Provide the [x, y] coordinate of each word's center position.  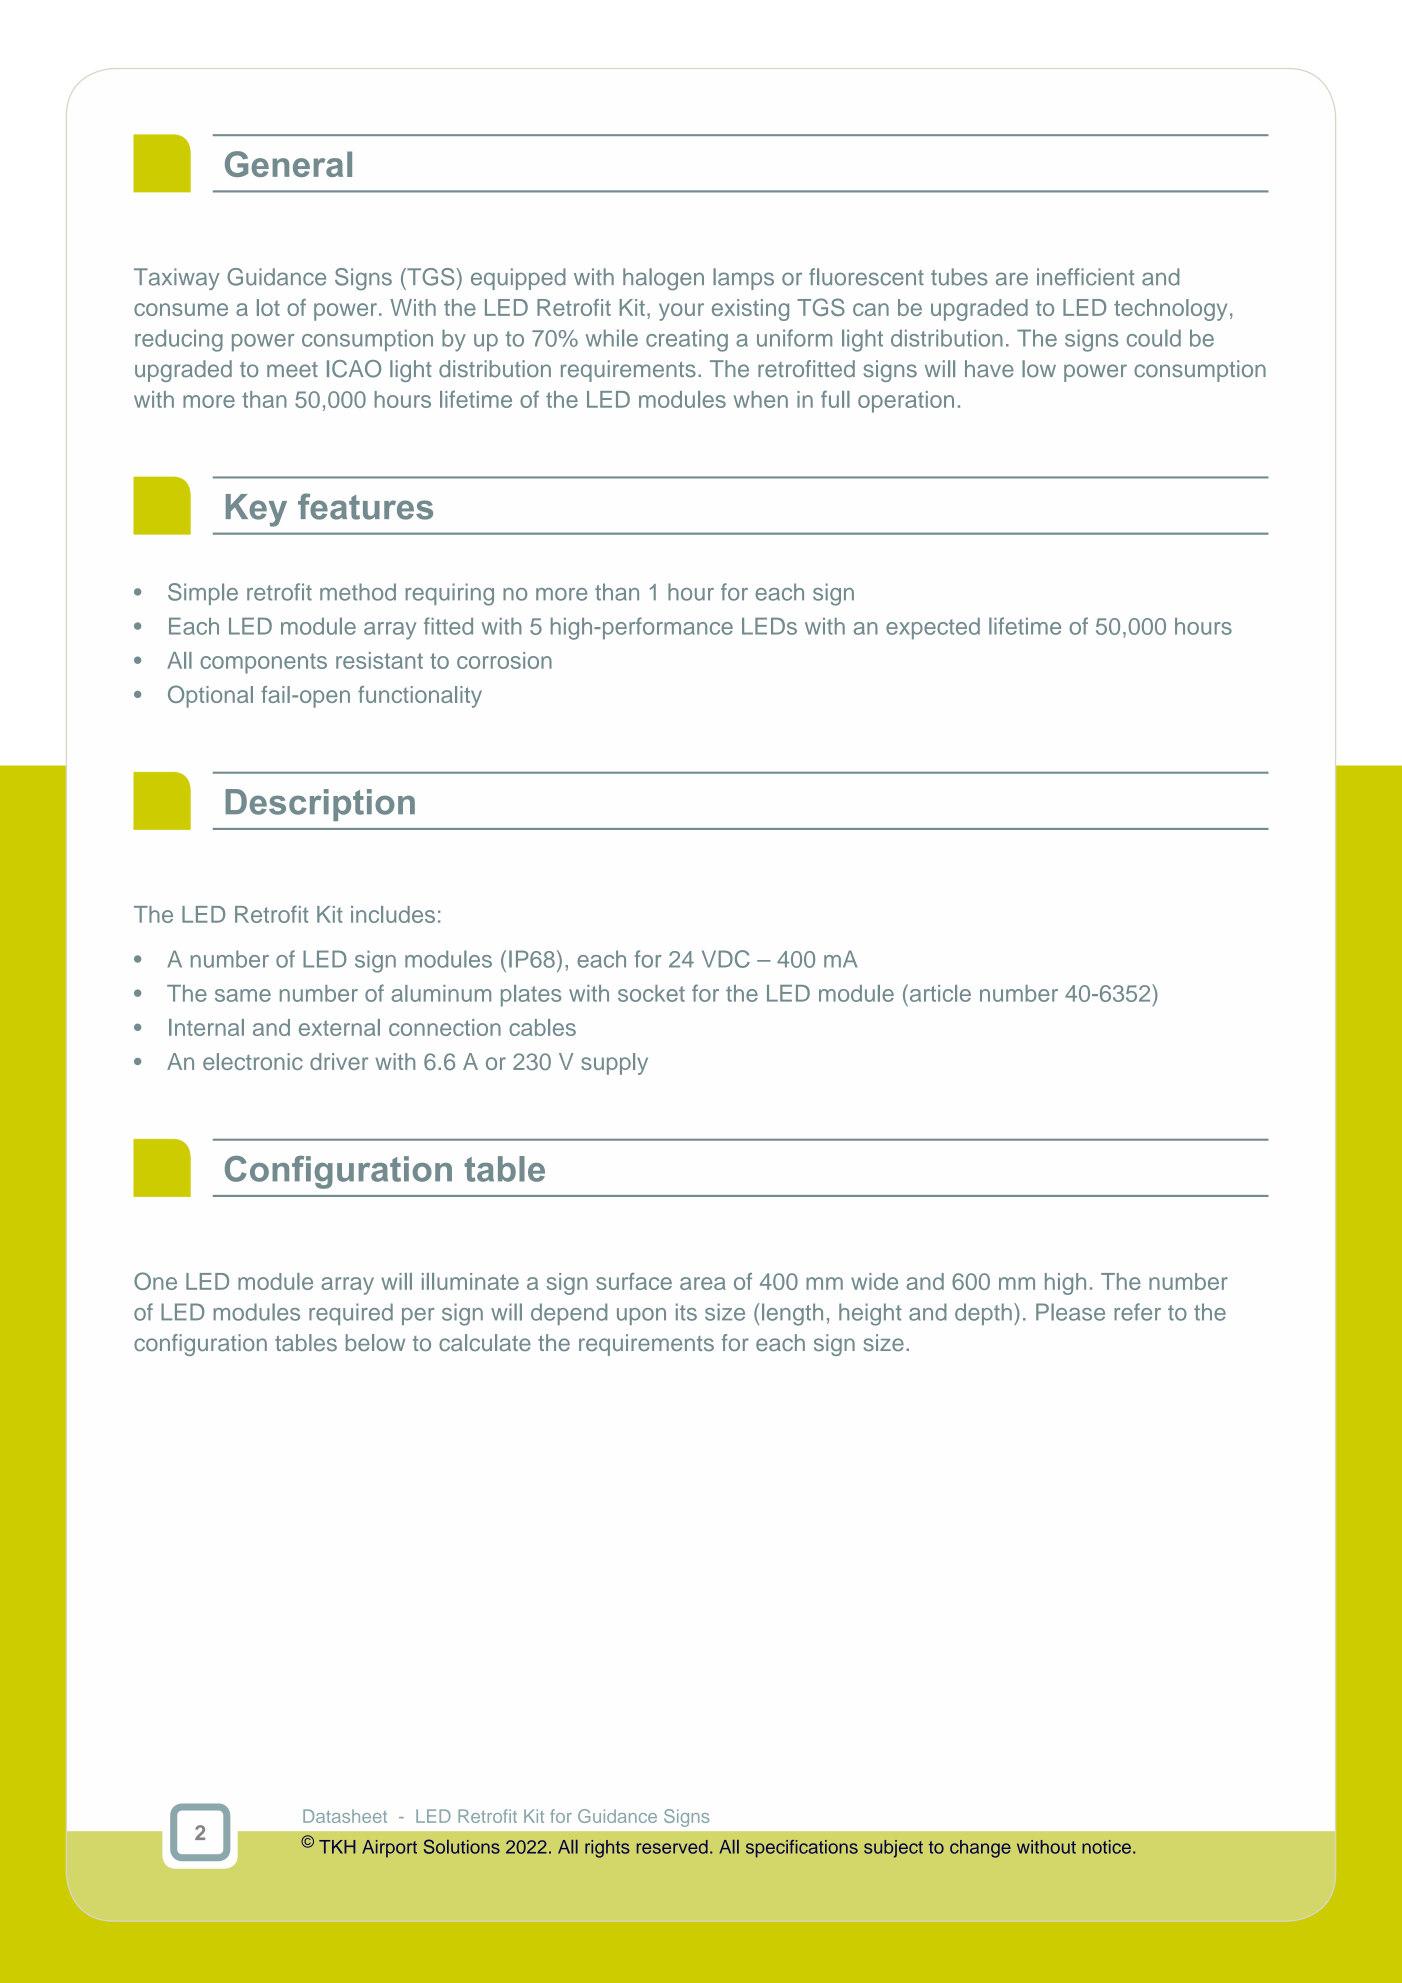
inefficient [1085, 277]
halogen [663, 279]
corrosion [504, 660]
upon [641, 1316]
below [375, 1342]
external [339, 1027]
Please [1070, 1312]
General [288, 164]
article [939, 993]
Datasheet [345, 1816]
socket [651, 993]
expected [933, 629]
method [358, 592]
